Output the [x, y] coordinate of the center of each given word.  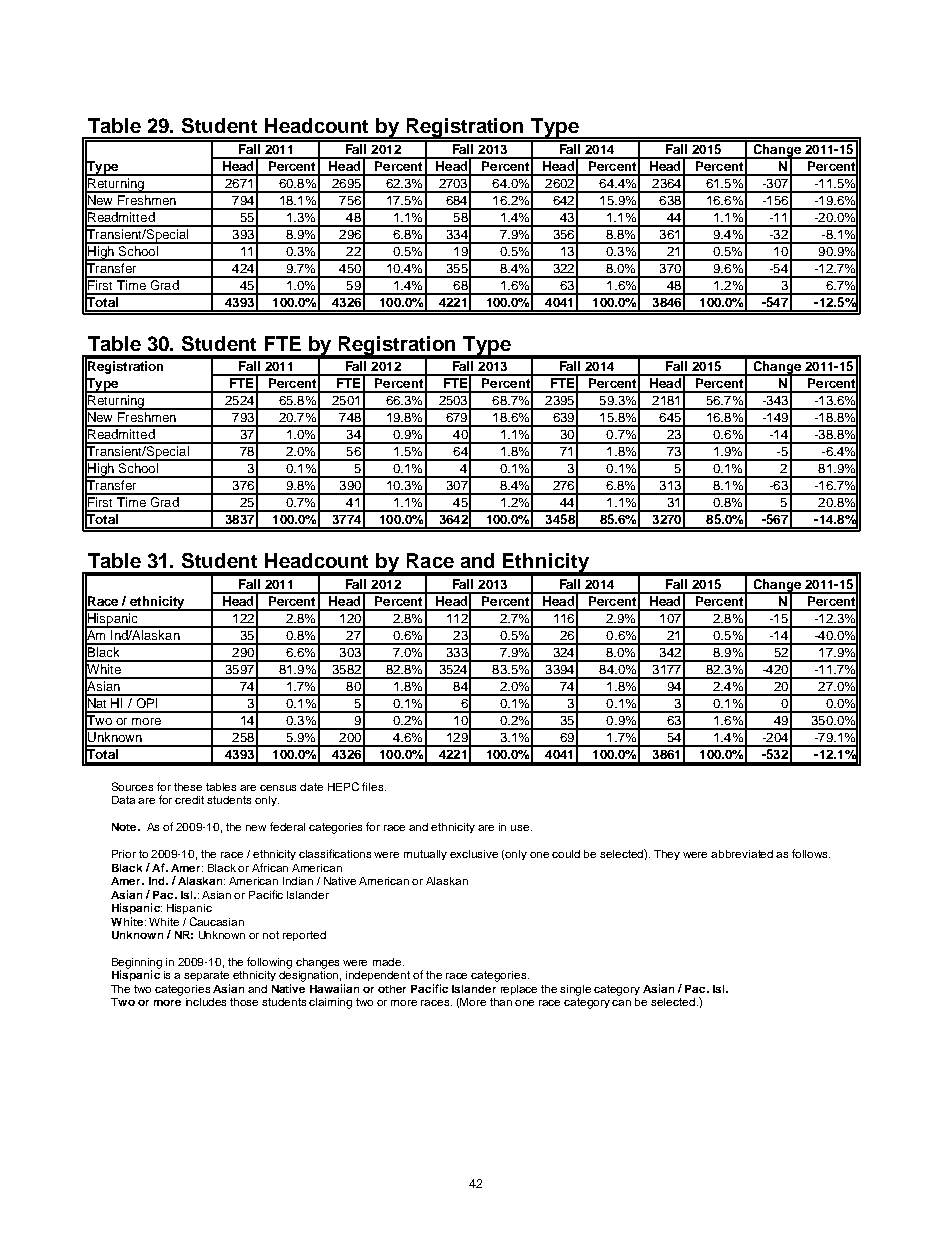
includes [206, 1002]
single [575, 990]
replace [519, 990]
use [521, 828]
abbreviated [742, 854]
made [388, 962]
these [188, 787]
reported [304, 936]
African [270, 867]
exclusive [474, 854]
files [374, 786]
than [501, 1002]
